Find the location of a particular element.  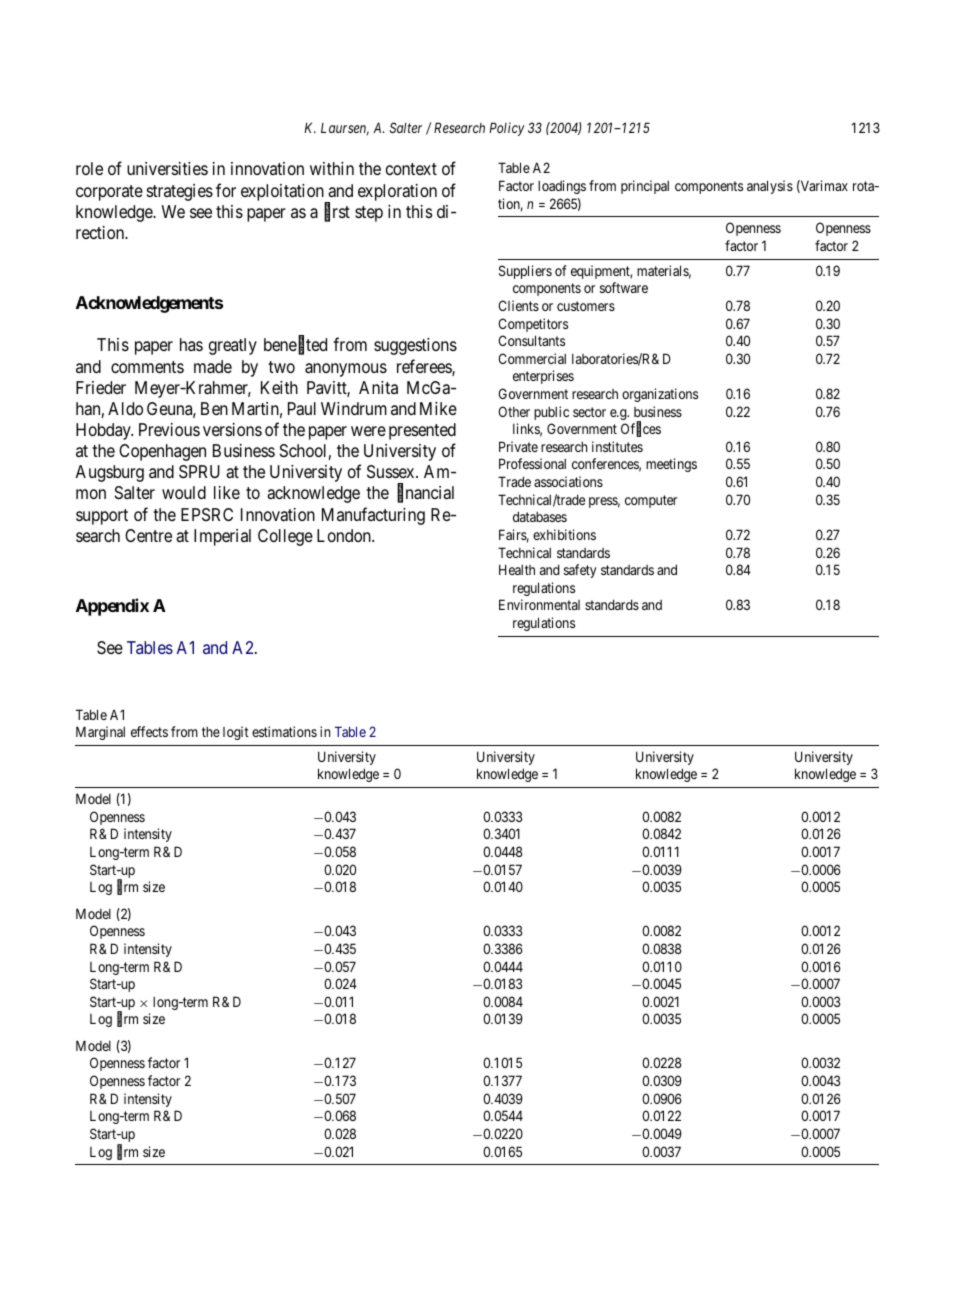

effects is located at coordinates (149, 731).
